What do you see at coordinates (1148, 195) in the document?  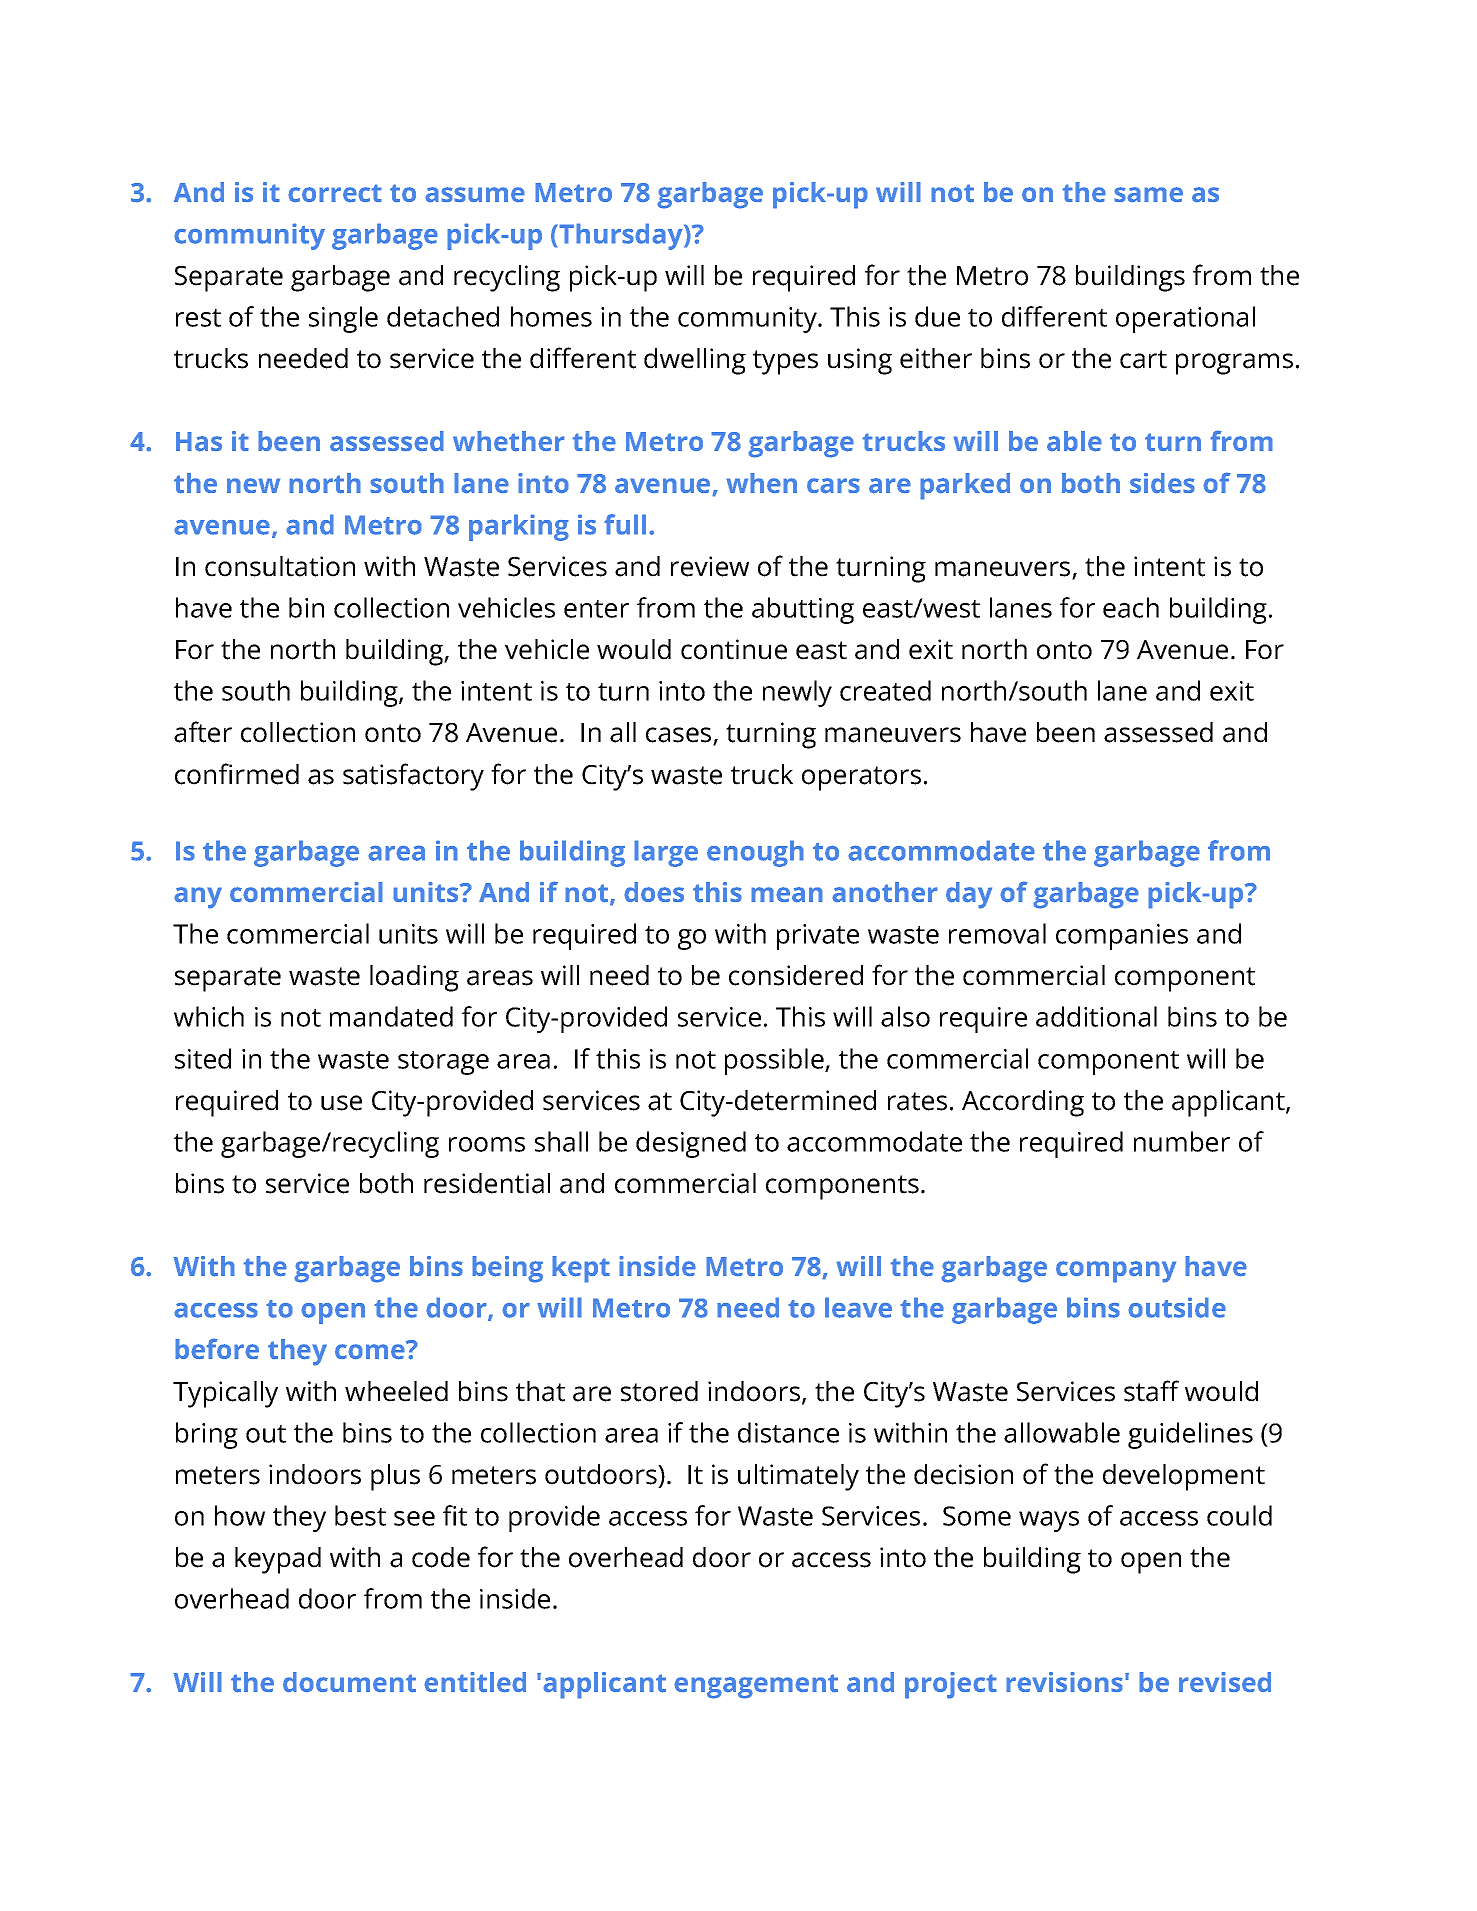 I see `same` at bounding box center [1148, 195].
